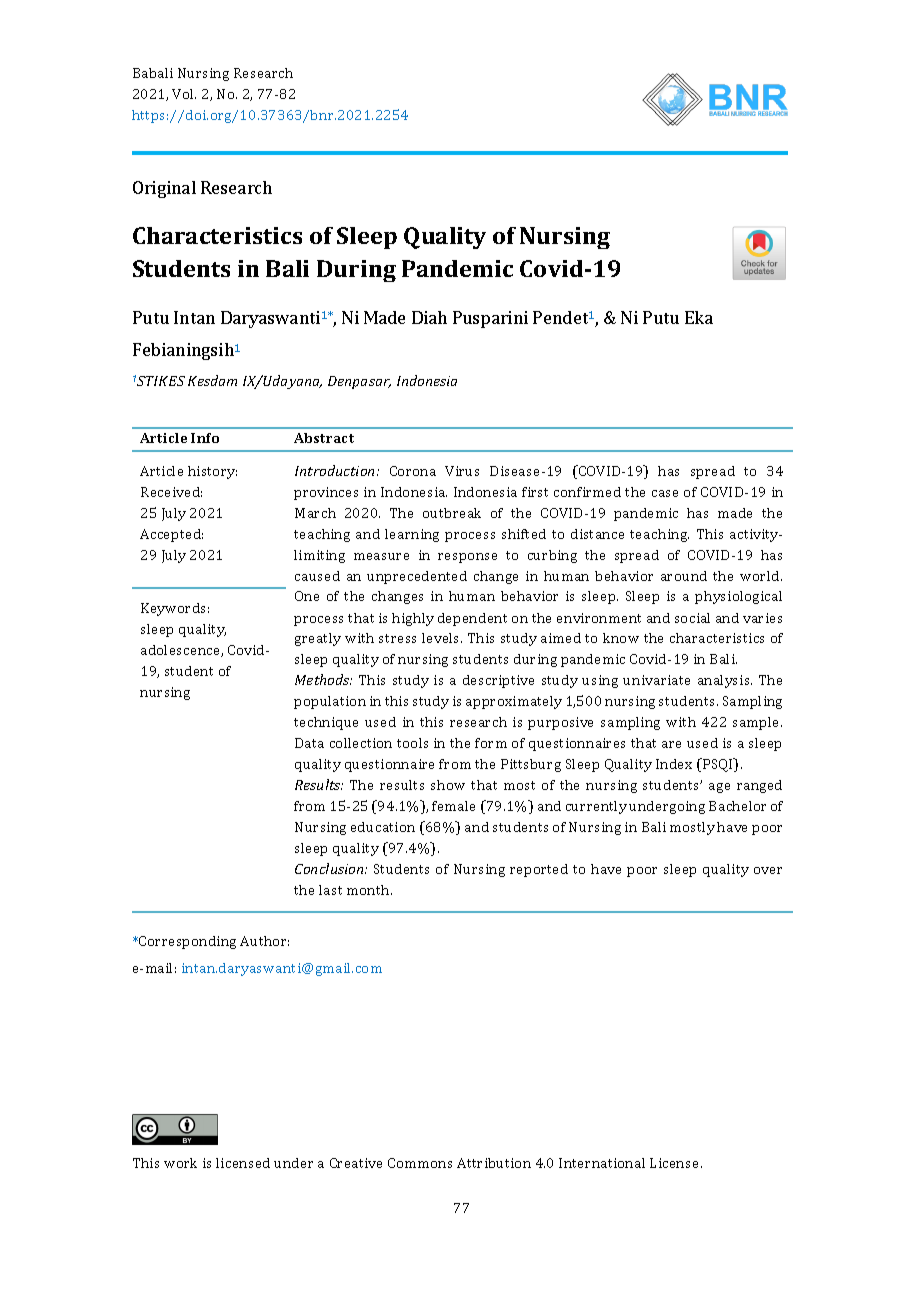 This document has width=924, height=1308. What do you see at coordinates (472, 619) in the document?
I see `dependent` at bounding box center [472, 619].
